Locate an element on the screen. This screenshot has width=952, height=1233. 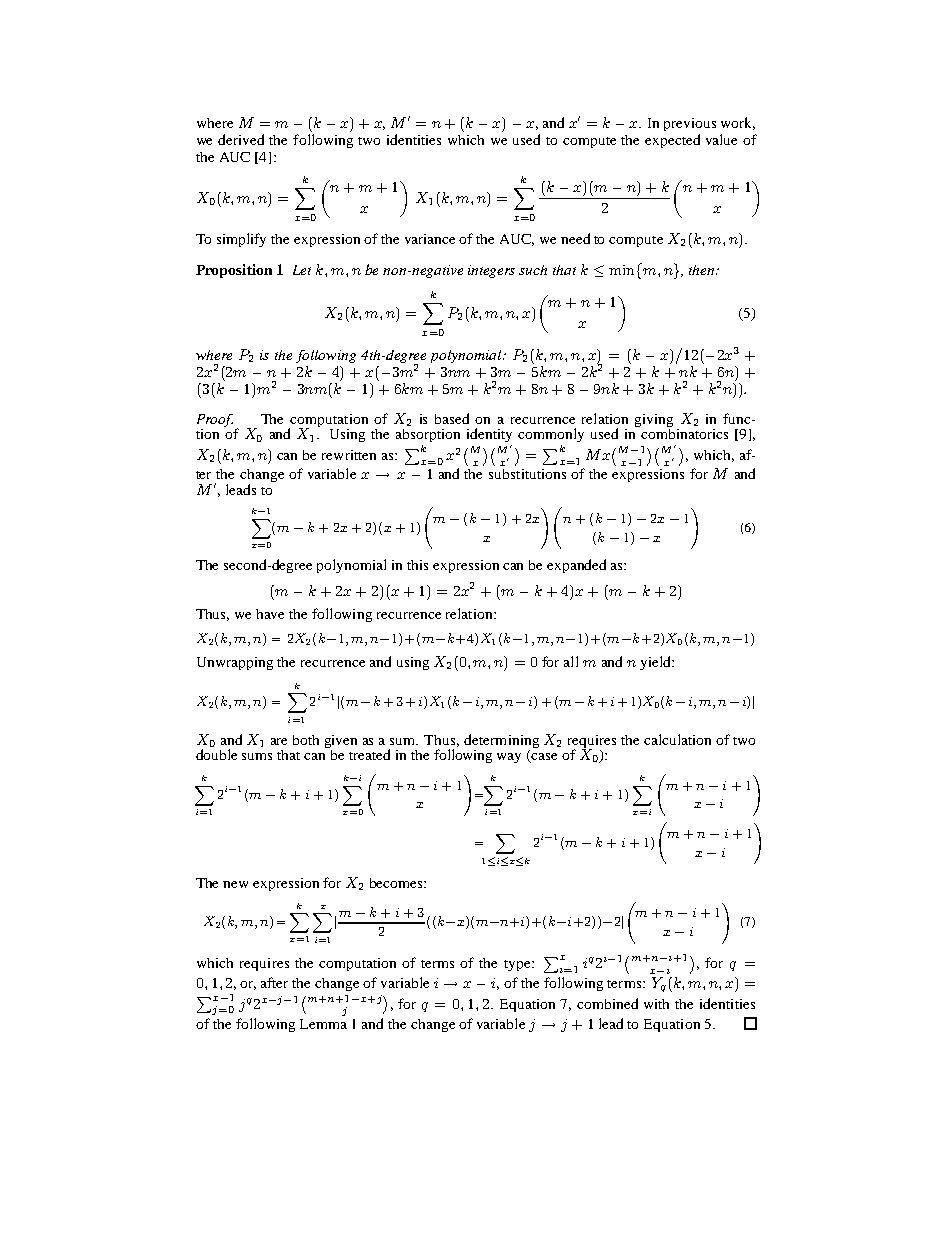
derived is located at coordinates (241, 139).
